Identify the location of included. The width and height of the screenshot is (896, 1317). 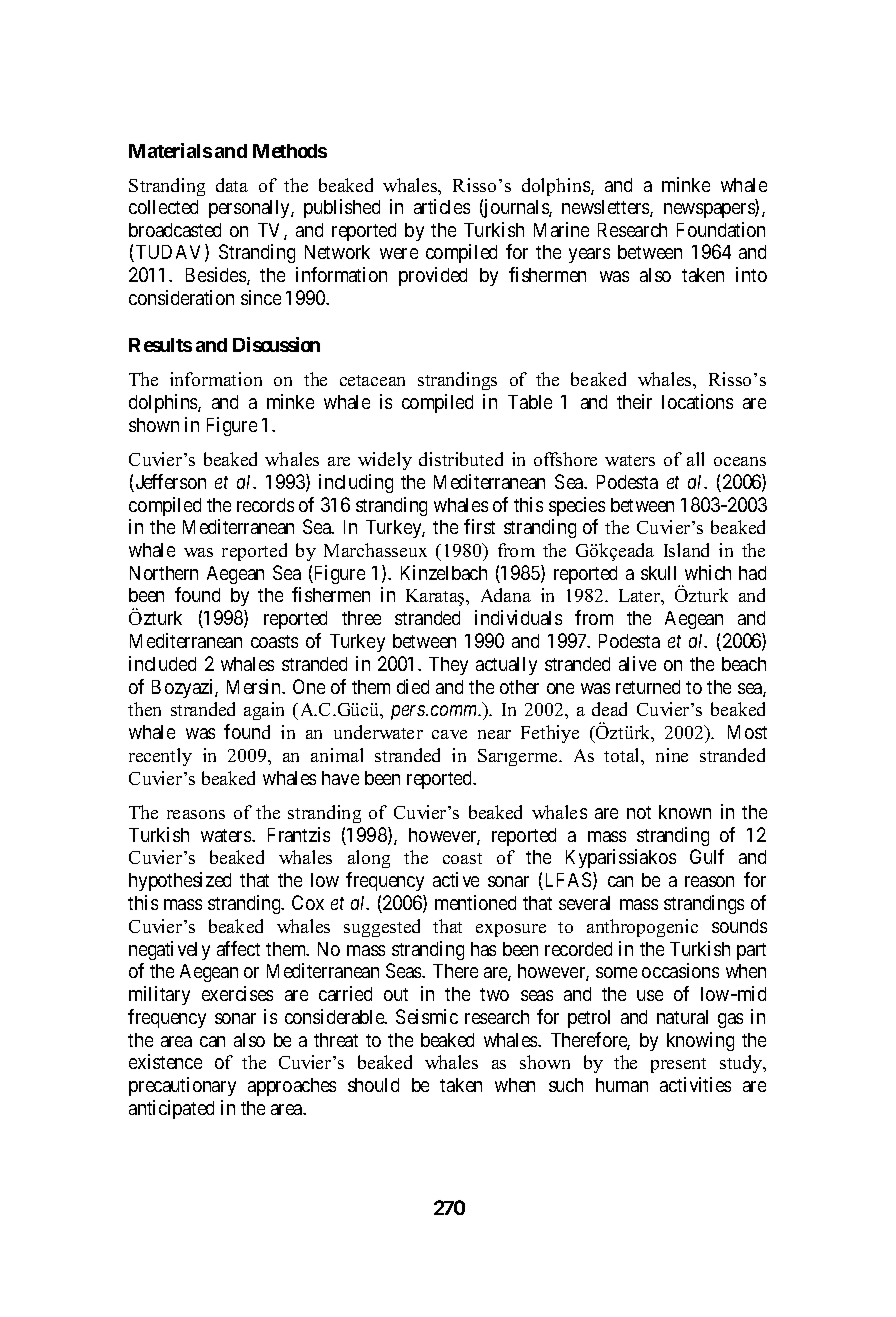
(162, 663).
